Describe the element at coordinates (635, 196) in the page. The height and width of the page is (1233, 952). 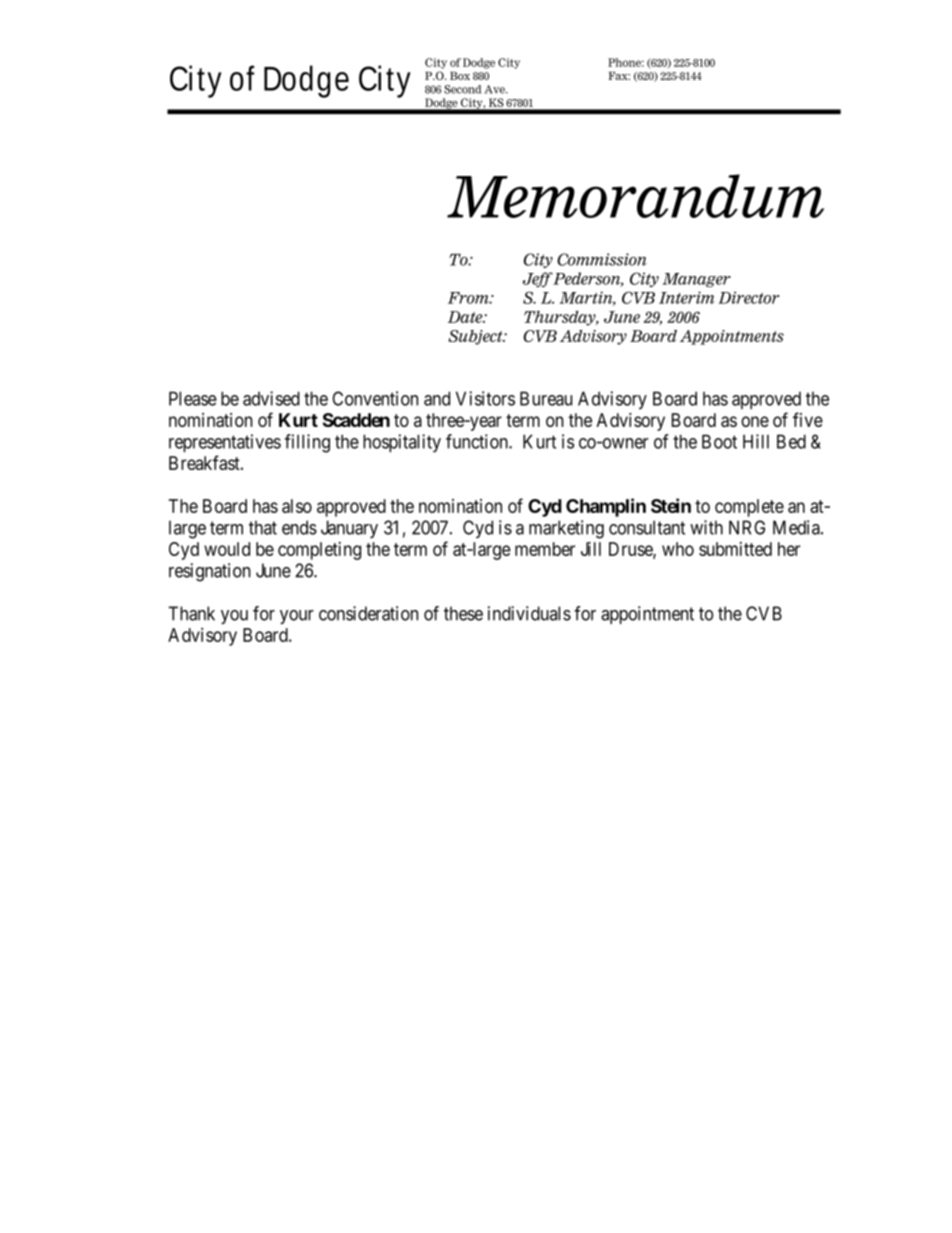
I see `Memorandum` at that location.
